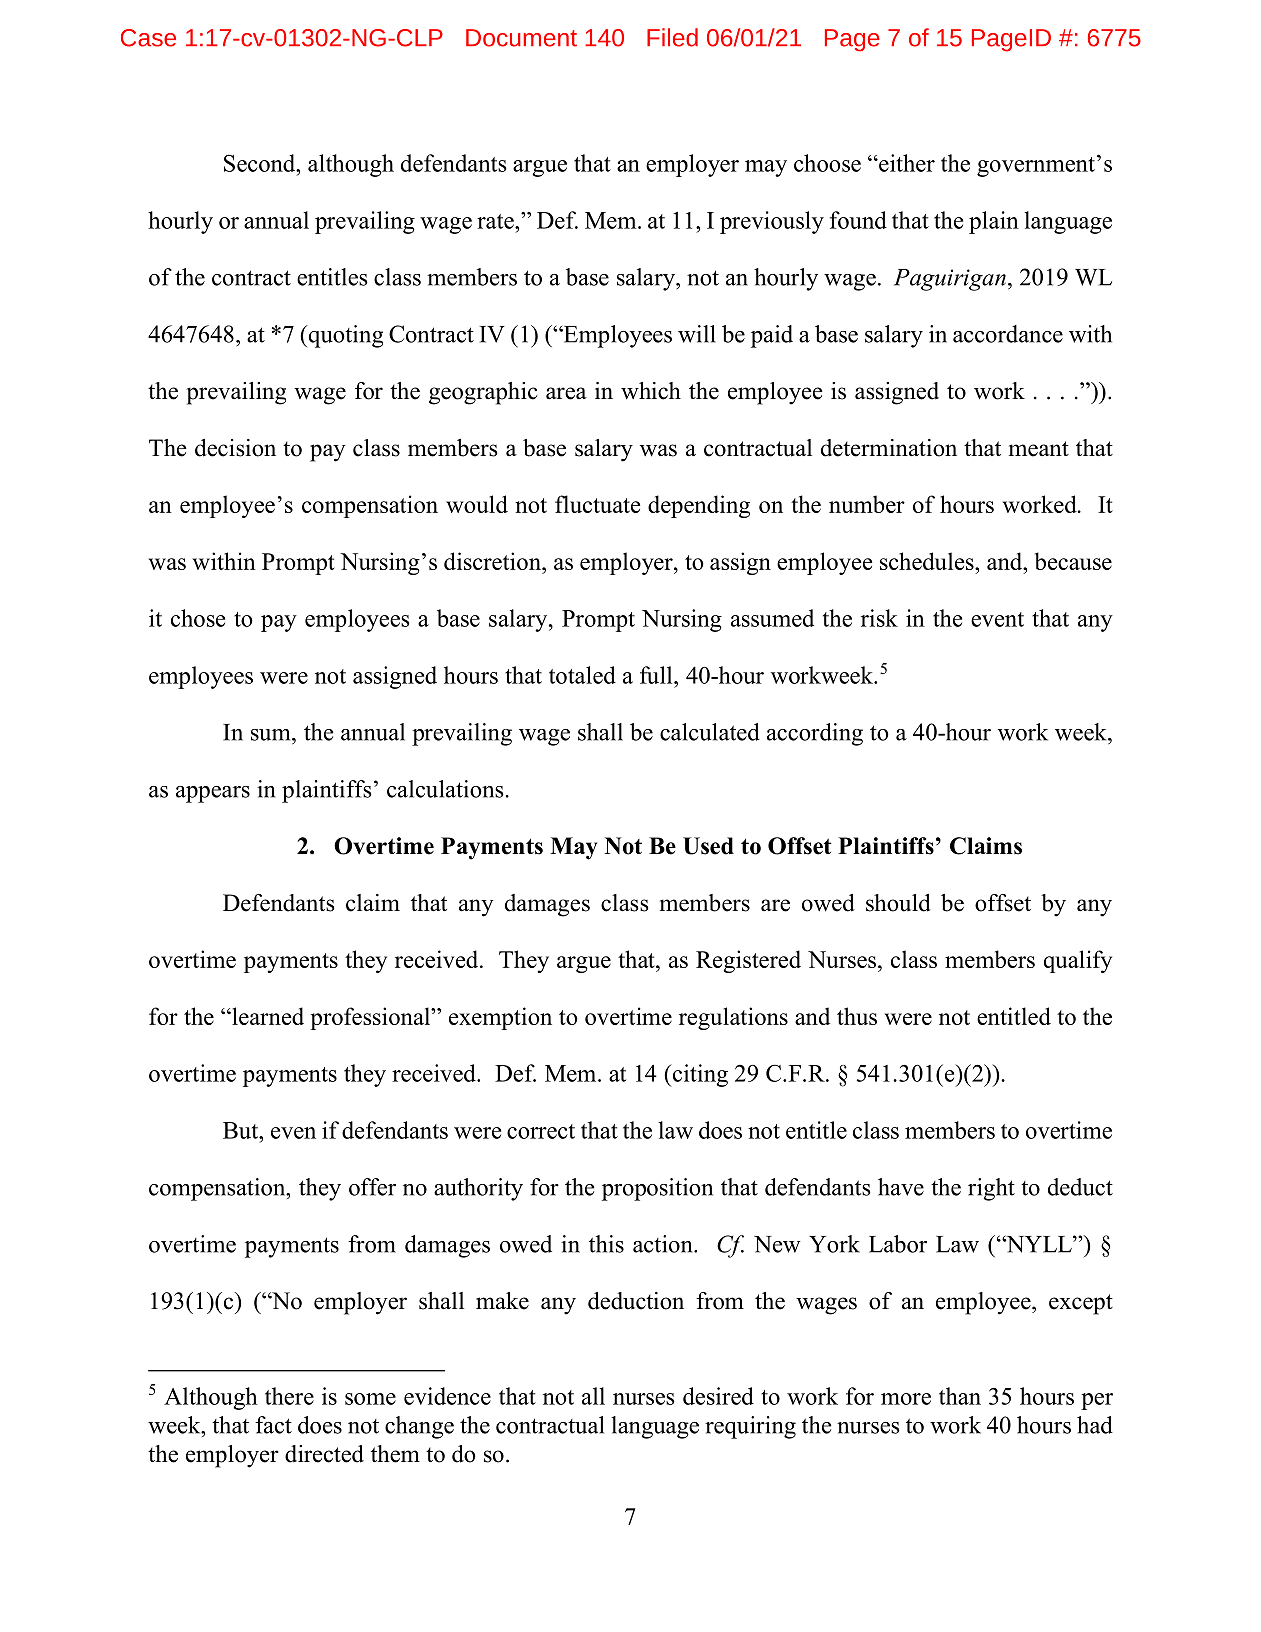  Describe the element at coordinates (273, 1425) in the image. I see `fact` at that location.
